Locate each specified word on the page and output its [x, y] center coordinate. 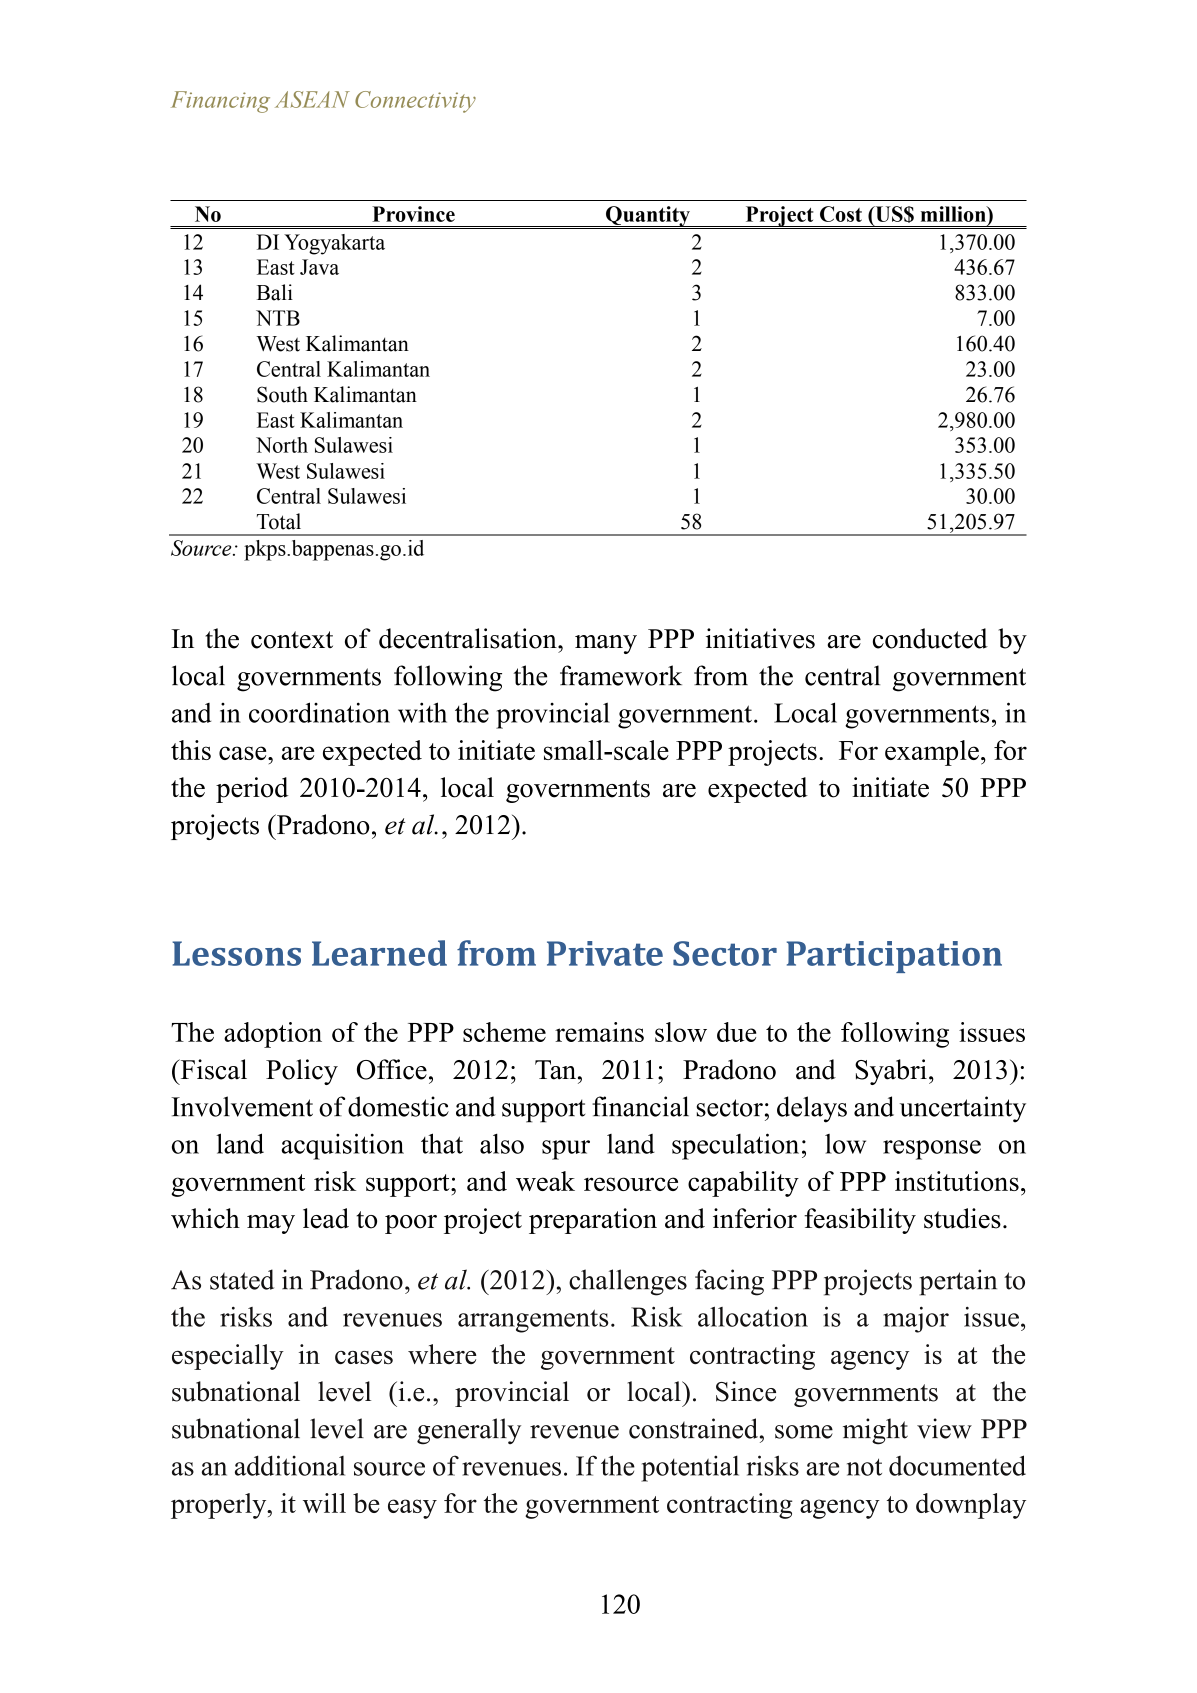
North [282, 445]
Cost [841, 214]
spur [566, 1150]
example [932, 753]
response [932, 1150]
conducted [930, 638]
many [606, 644]
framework [621, 675]
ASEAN [312, 99]
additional [290, 1465]
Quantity [648, 217]
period [252, 790]
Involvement [242, 1106]
